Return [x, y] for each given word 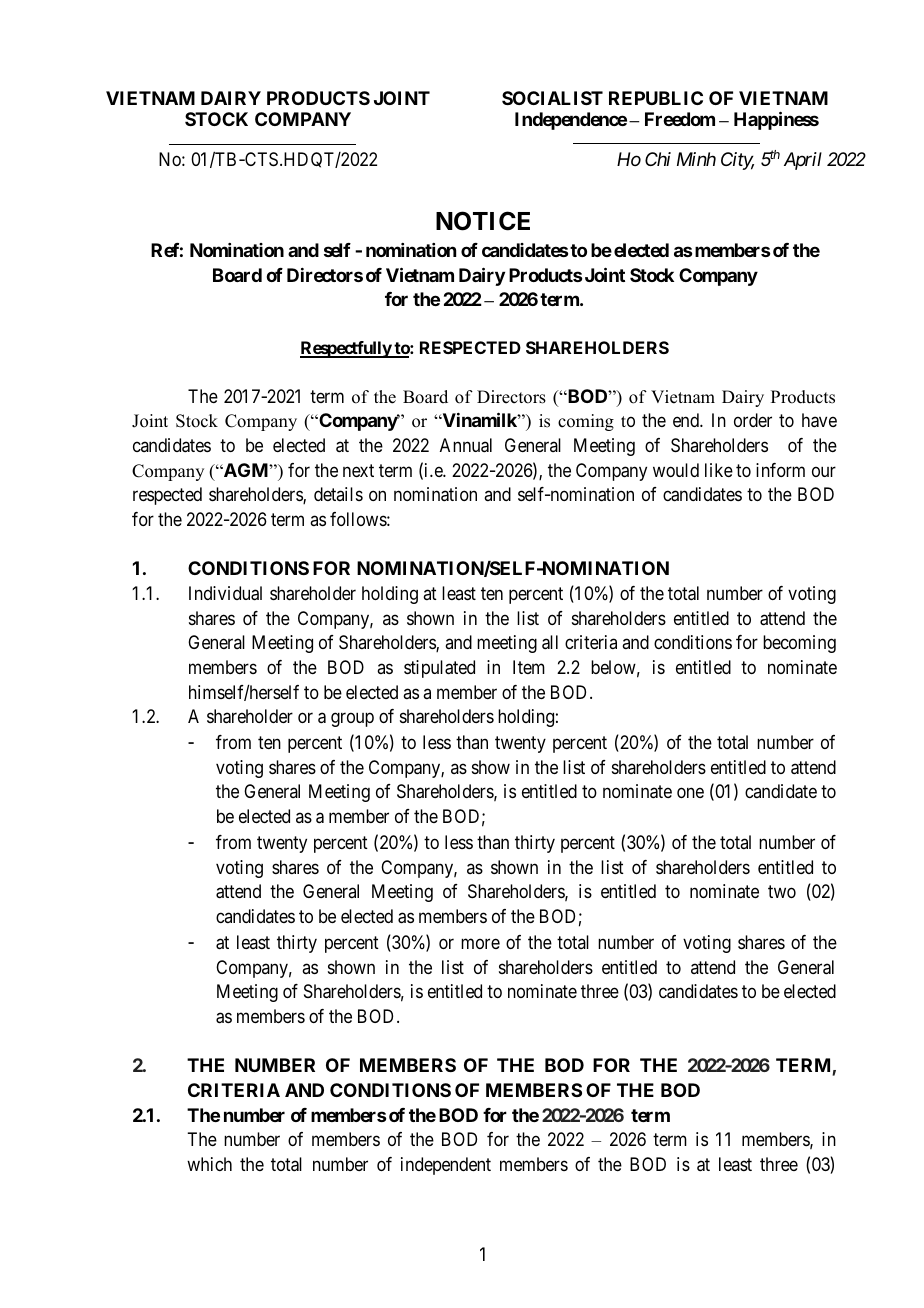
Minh [696, 159]
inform [780, 470]
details [338, 494]
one [690, 793]
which [209, 1164]
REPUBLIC [656, 98]
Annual [466, 445]
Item [529, 667]
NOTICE [483, 221]
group [352, 720]
